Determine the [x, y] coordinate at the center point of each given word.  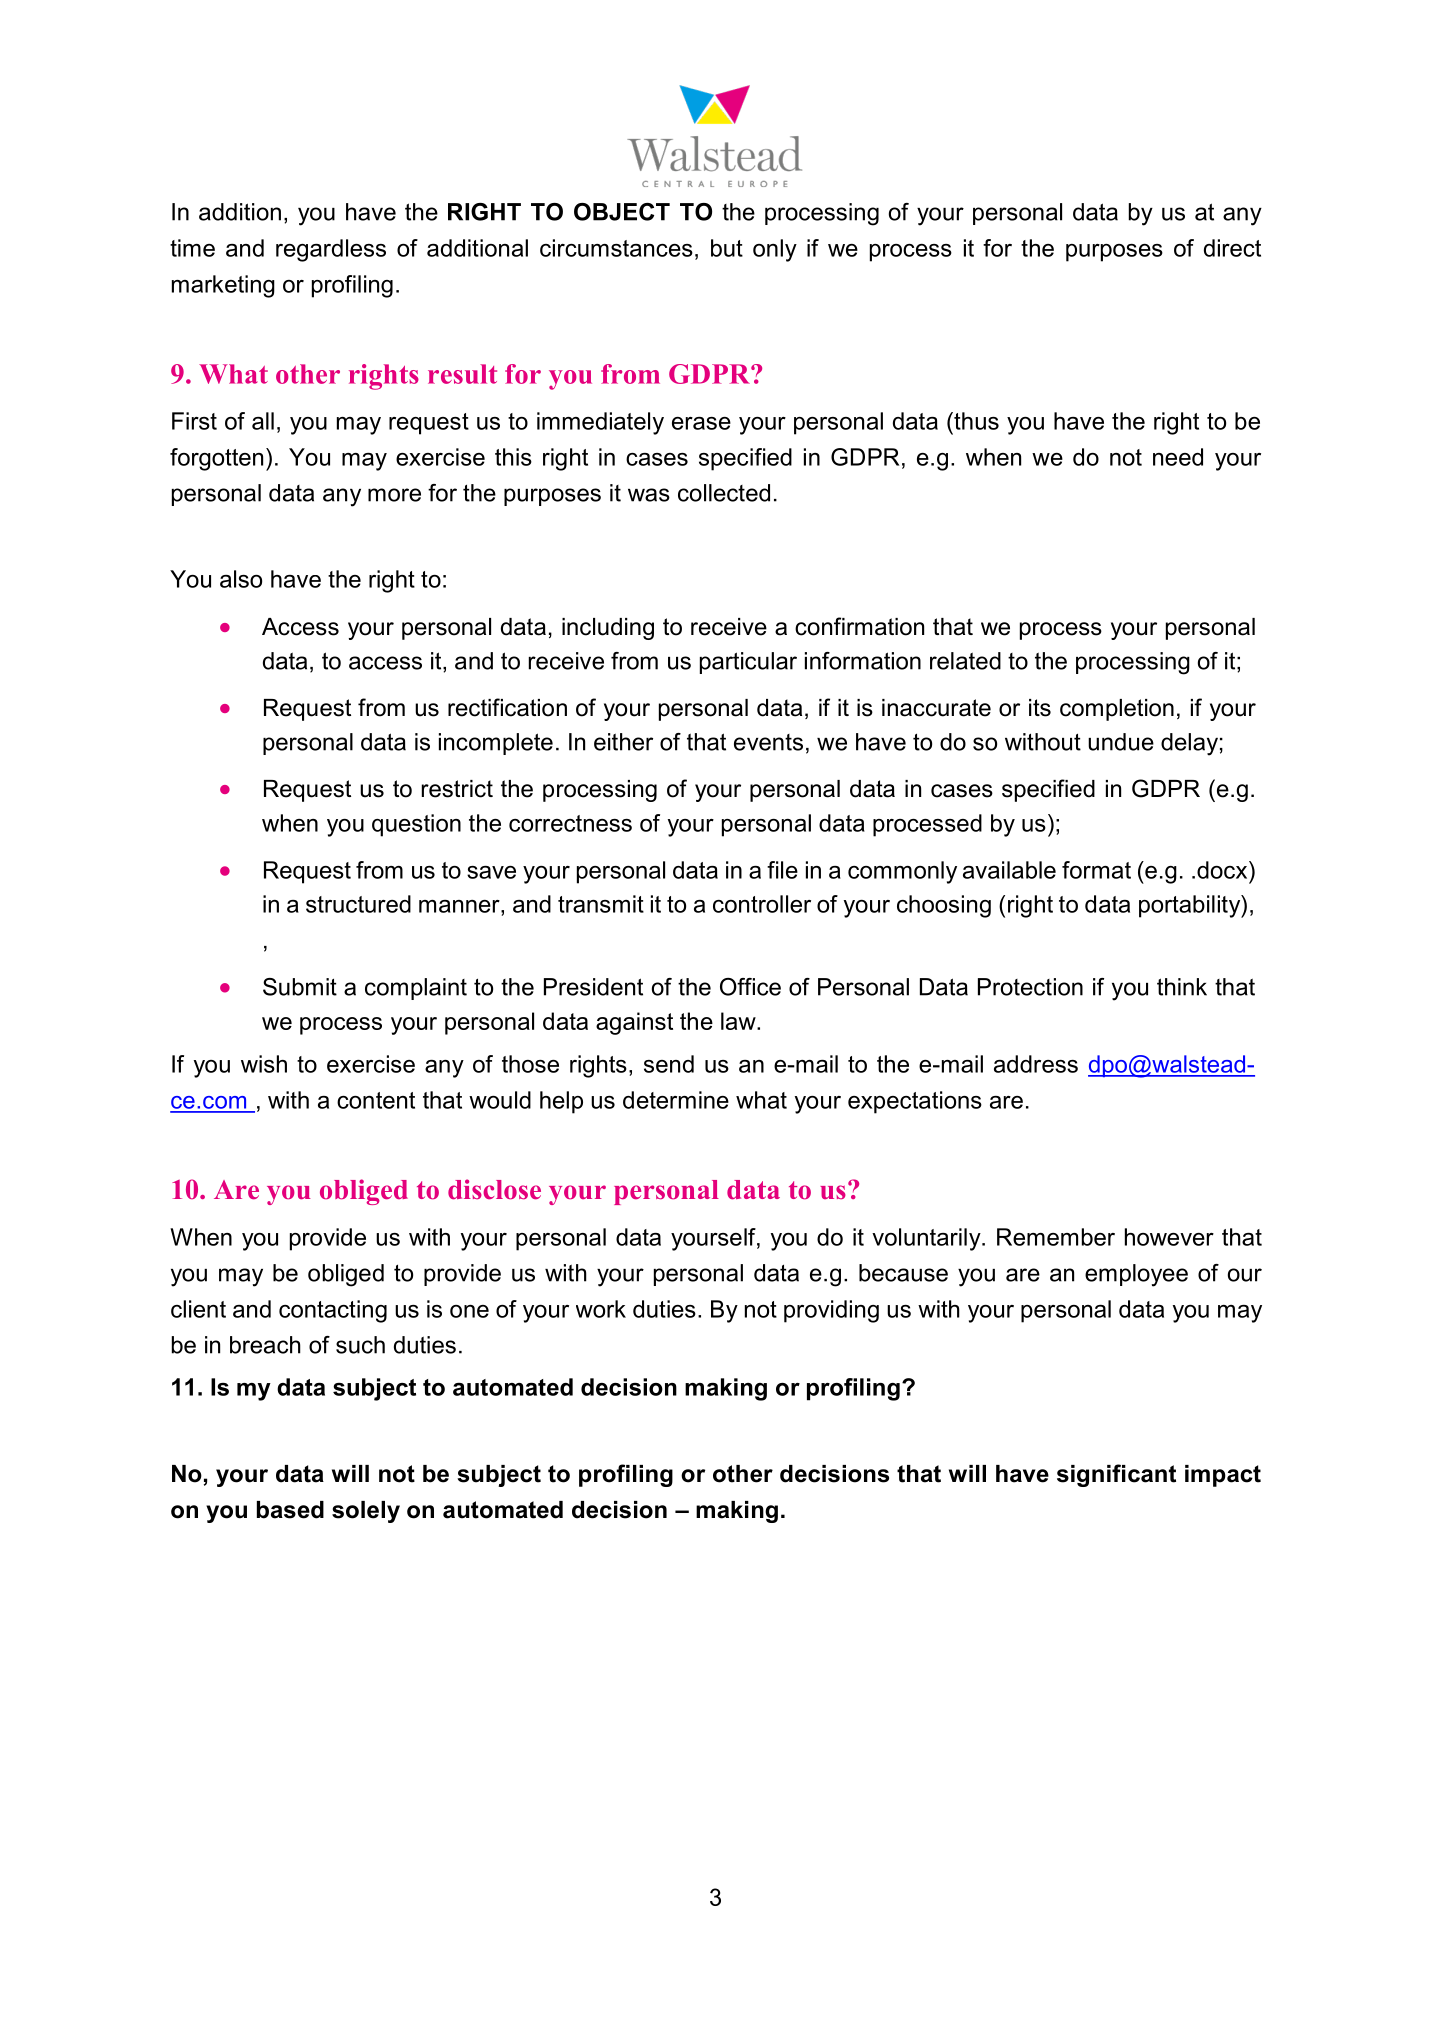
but [727, 248]
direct [1232, 248]
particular [748, 663]
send [669, 1064]
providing [831, 1311]
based [290, 1510]
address [1036, 1064]
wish [264, 1064]
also [241, 579]
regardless [331, 250]
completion [1117, 710]
